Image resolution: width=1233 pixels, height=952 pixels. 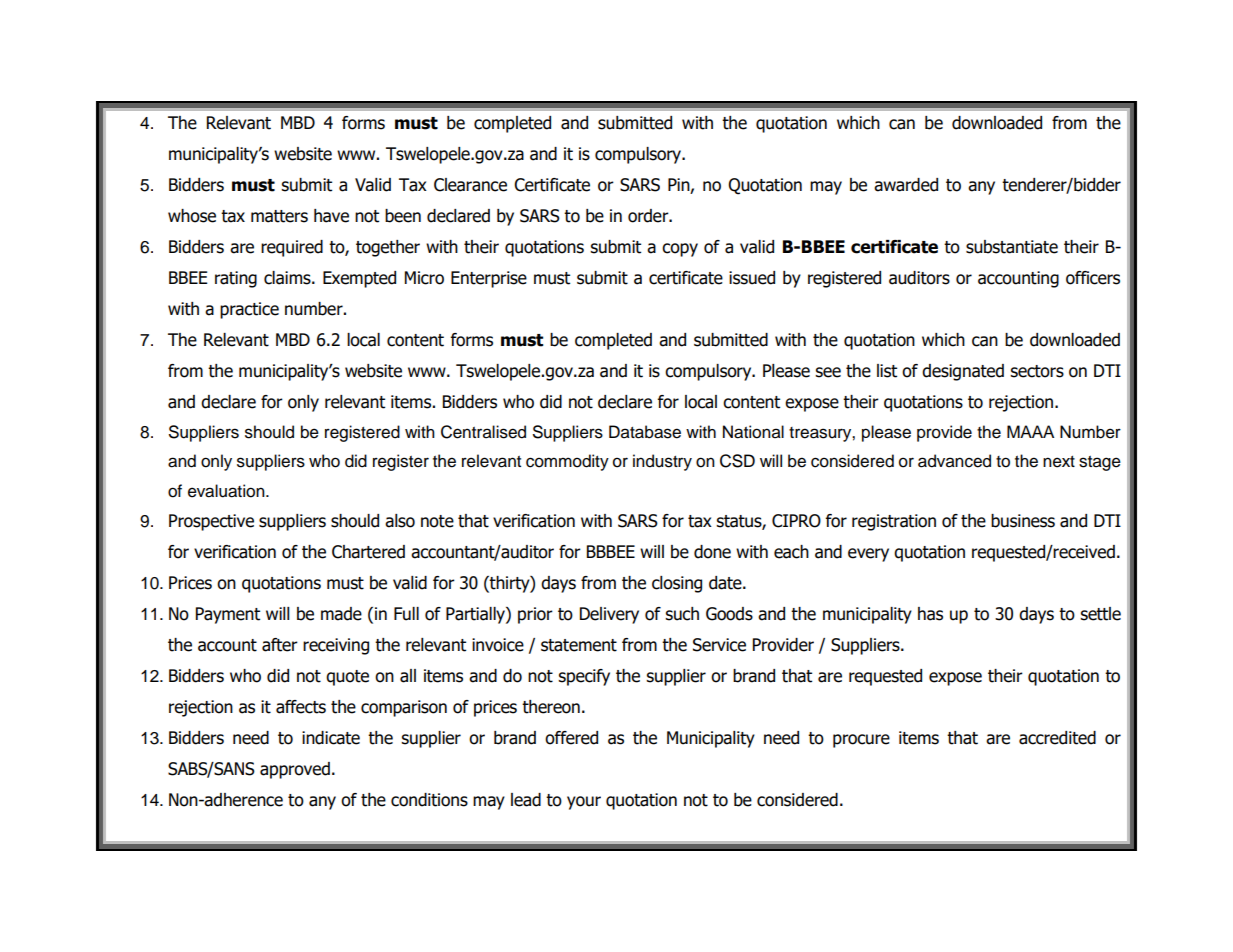 I want to click on awarded, so click(x=906, y=185).
